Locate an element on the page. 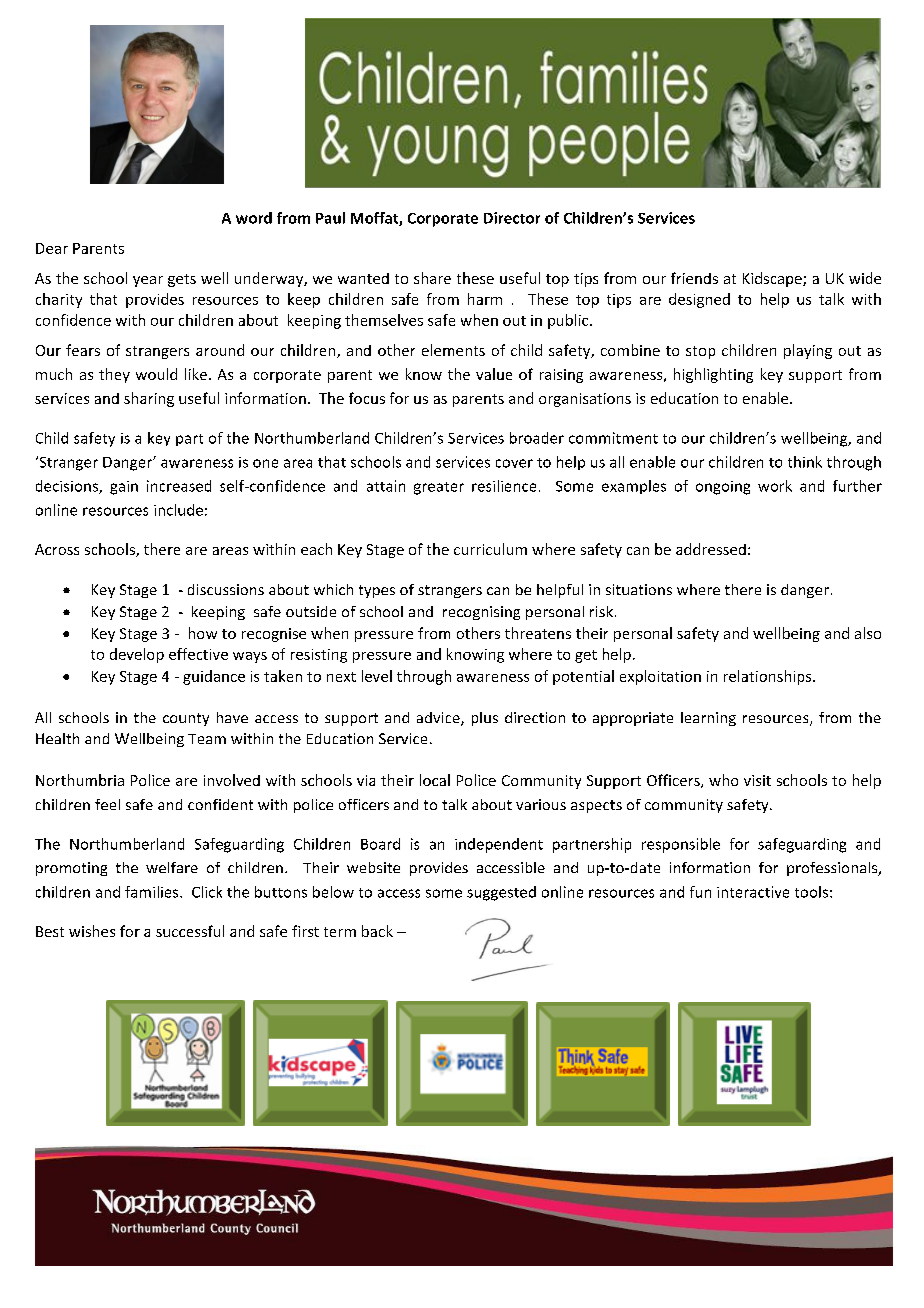 The height and width of the page is (1308, 924). friends is located at coordinates (694, 278).
